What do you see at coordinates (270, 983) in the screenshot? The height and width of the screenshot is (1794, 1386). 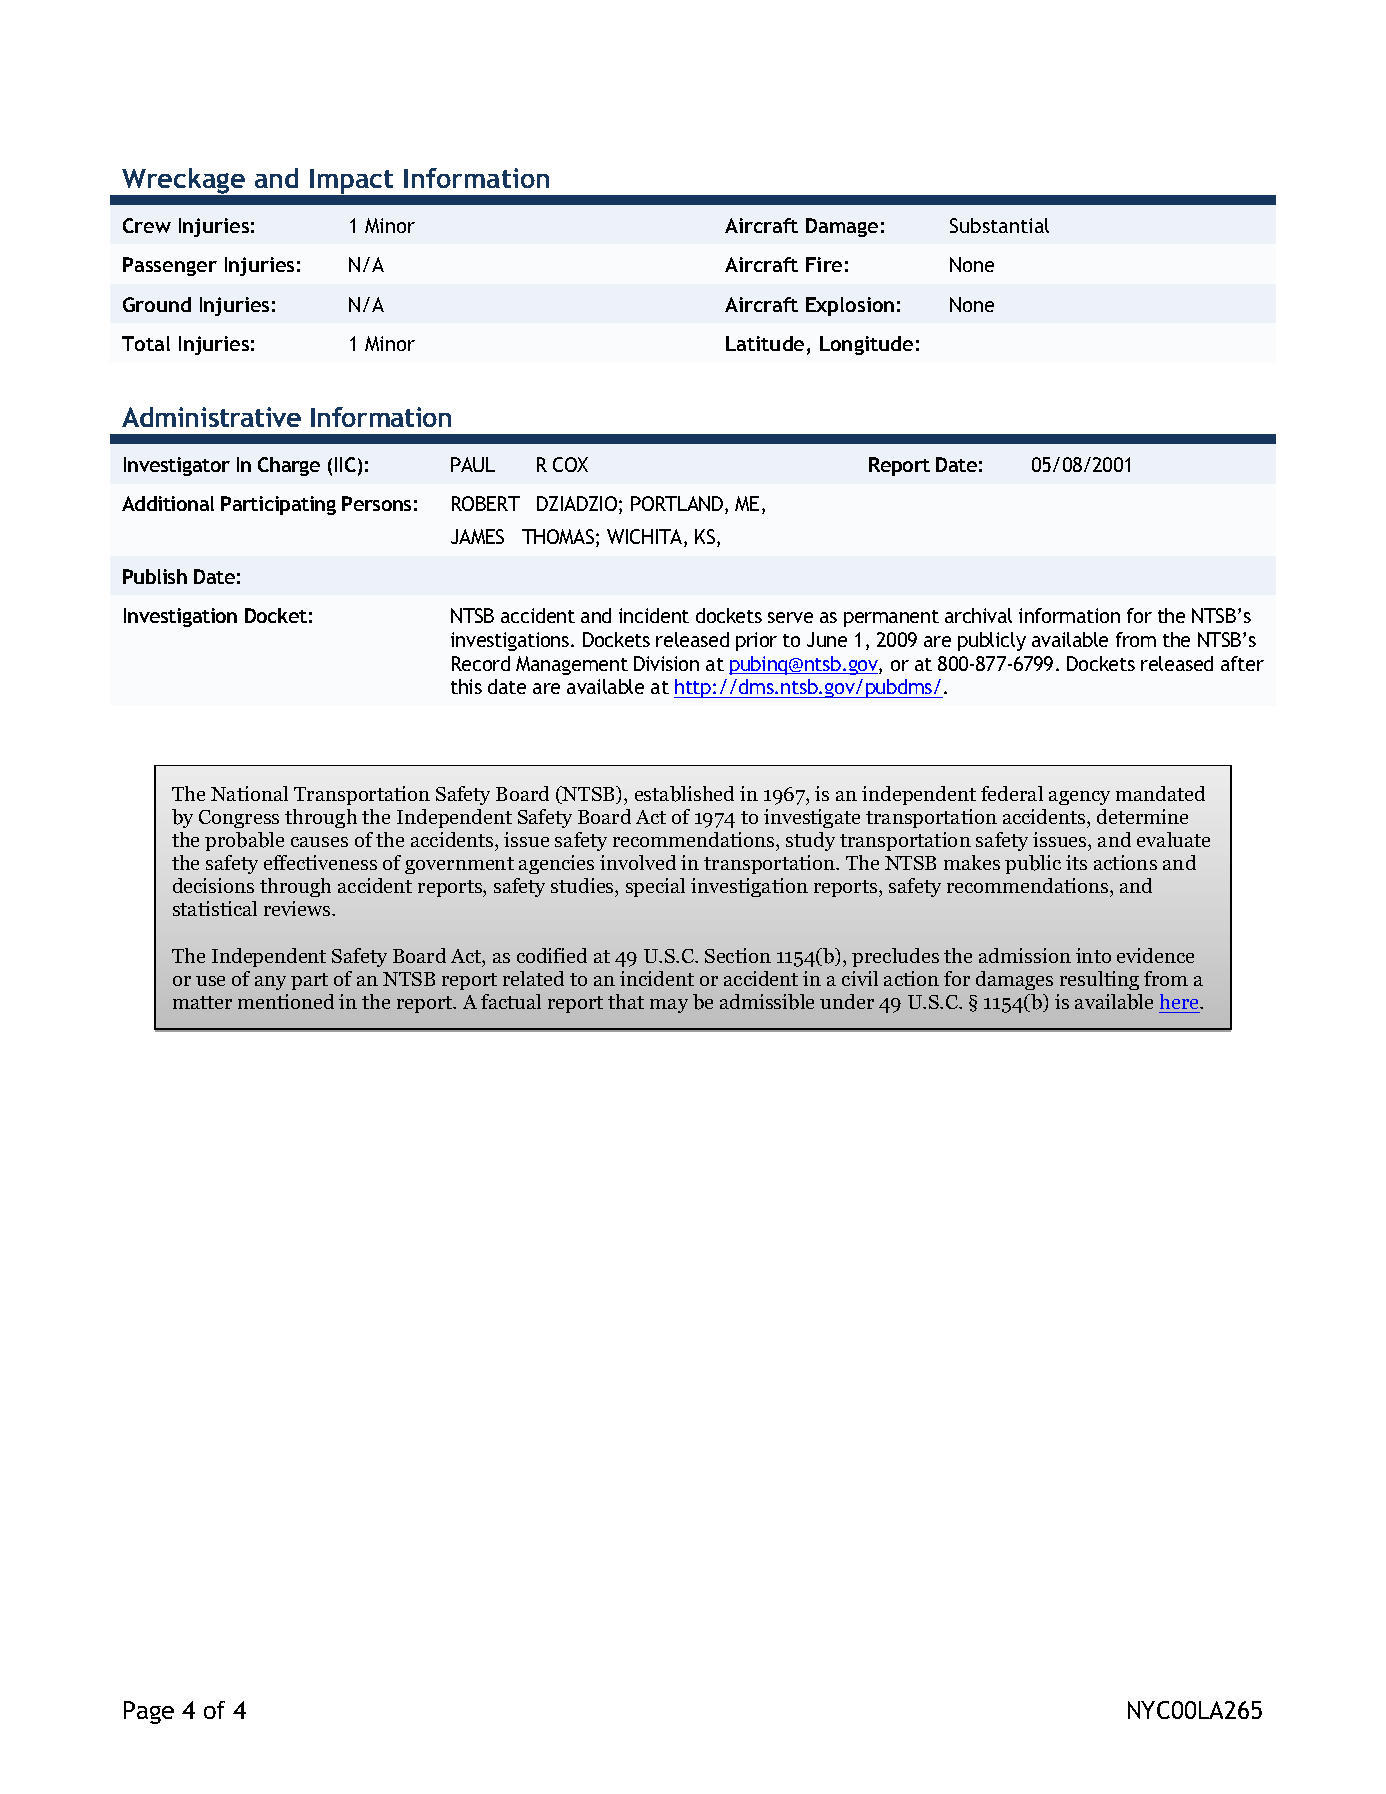 I see `any` at bounding box center [270, 983].
